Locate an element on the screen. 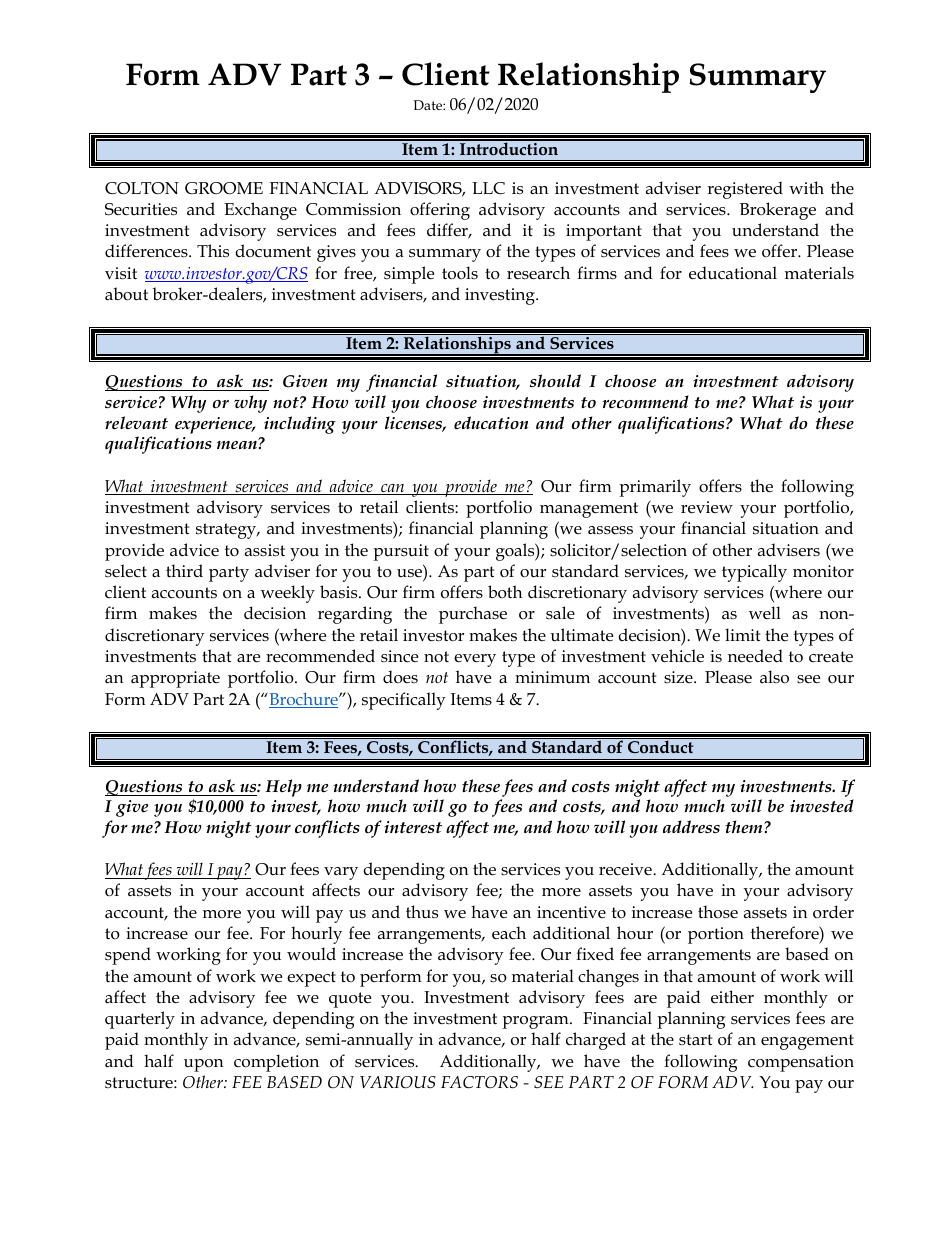  FACTORS is located at coordinates (479, 1082).
